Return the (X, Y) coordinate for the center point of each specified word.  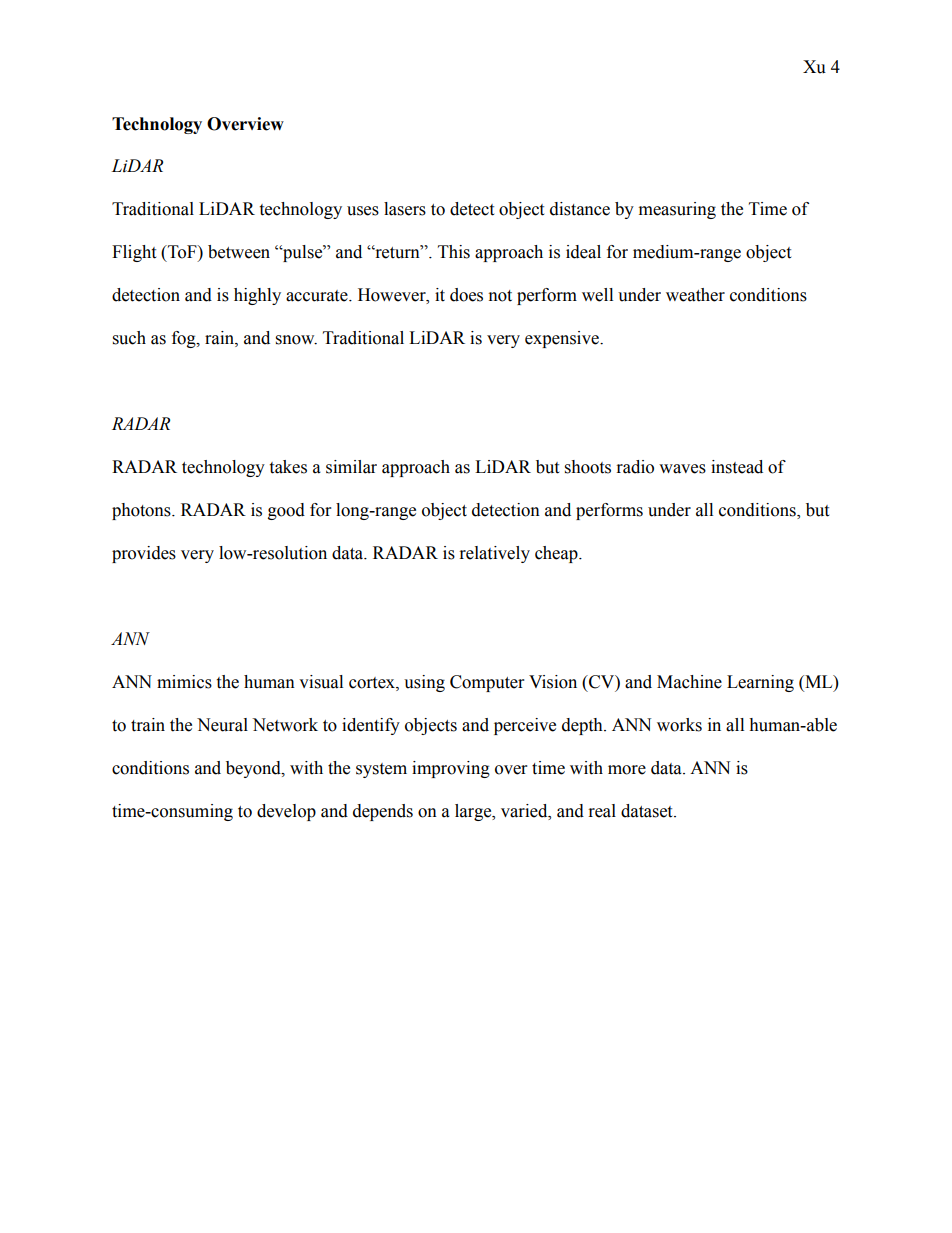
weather (695, 295)
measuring (677, 210)
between (239, 252)
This (454, 252)
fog (185, 339)
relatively (495, 554)
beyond (254, 769)
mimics (184, 682)
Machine (689, 682)
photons (142, 511)
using (424, 683)
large (474, 812)
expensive (563, 339)
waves (682, 469)
